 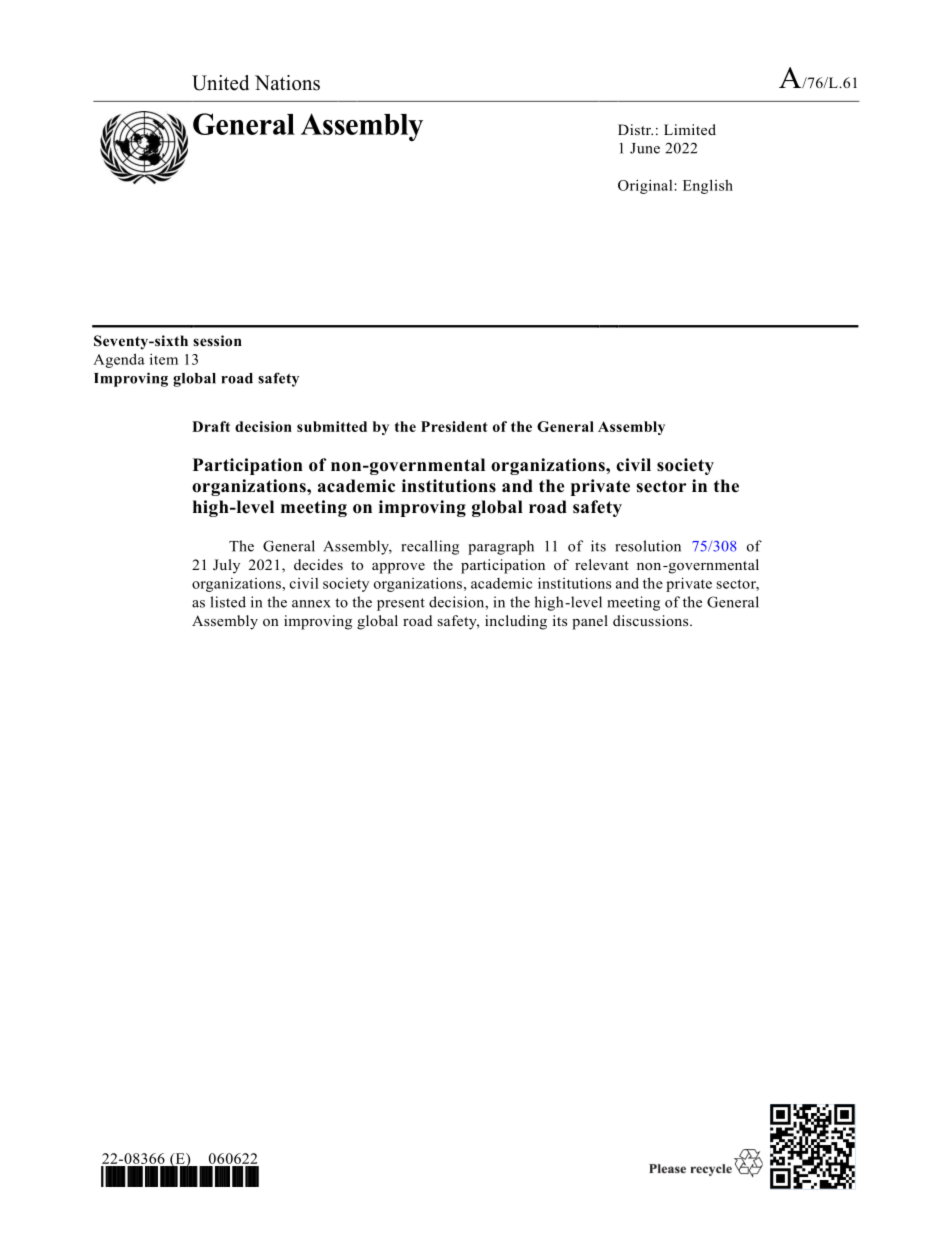 I want to click on President, so click(x=454, y=426).
